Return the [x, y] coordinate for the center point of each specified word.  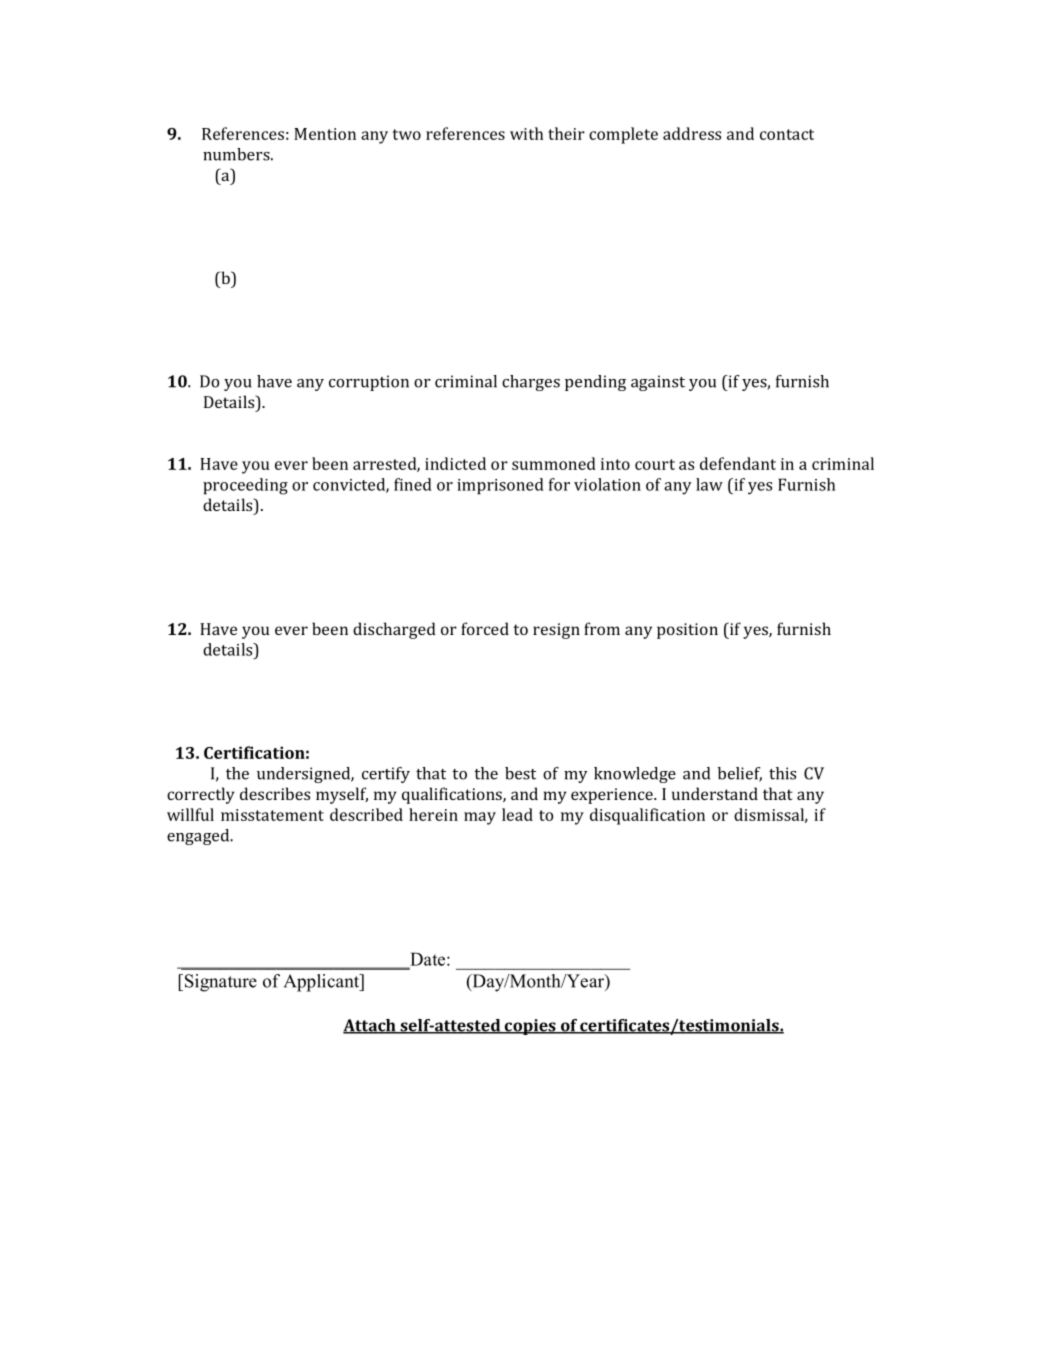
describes [275, 793]
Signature [219, 983]
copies [530, 1027]
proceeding [245, 486]
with [526, 133]
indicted [455, 463]
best [520, 773]
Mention [325, 134]
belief [740, 774]
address [692, 133]
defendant [738, 463]
